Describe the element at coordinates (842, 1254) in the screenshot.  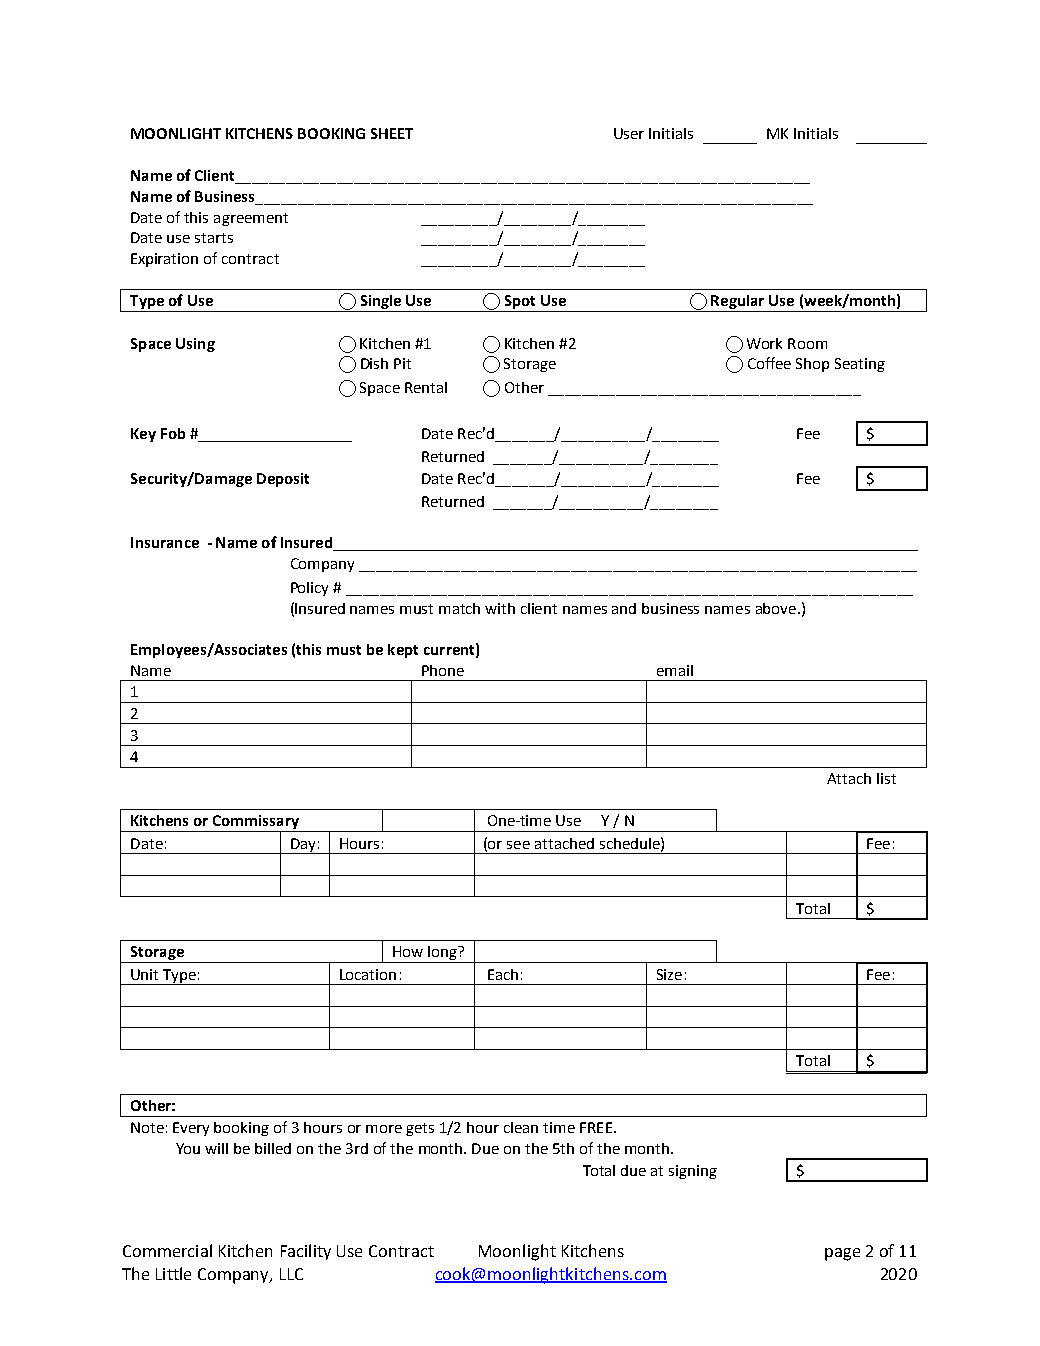
I see `page` at that location.
